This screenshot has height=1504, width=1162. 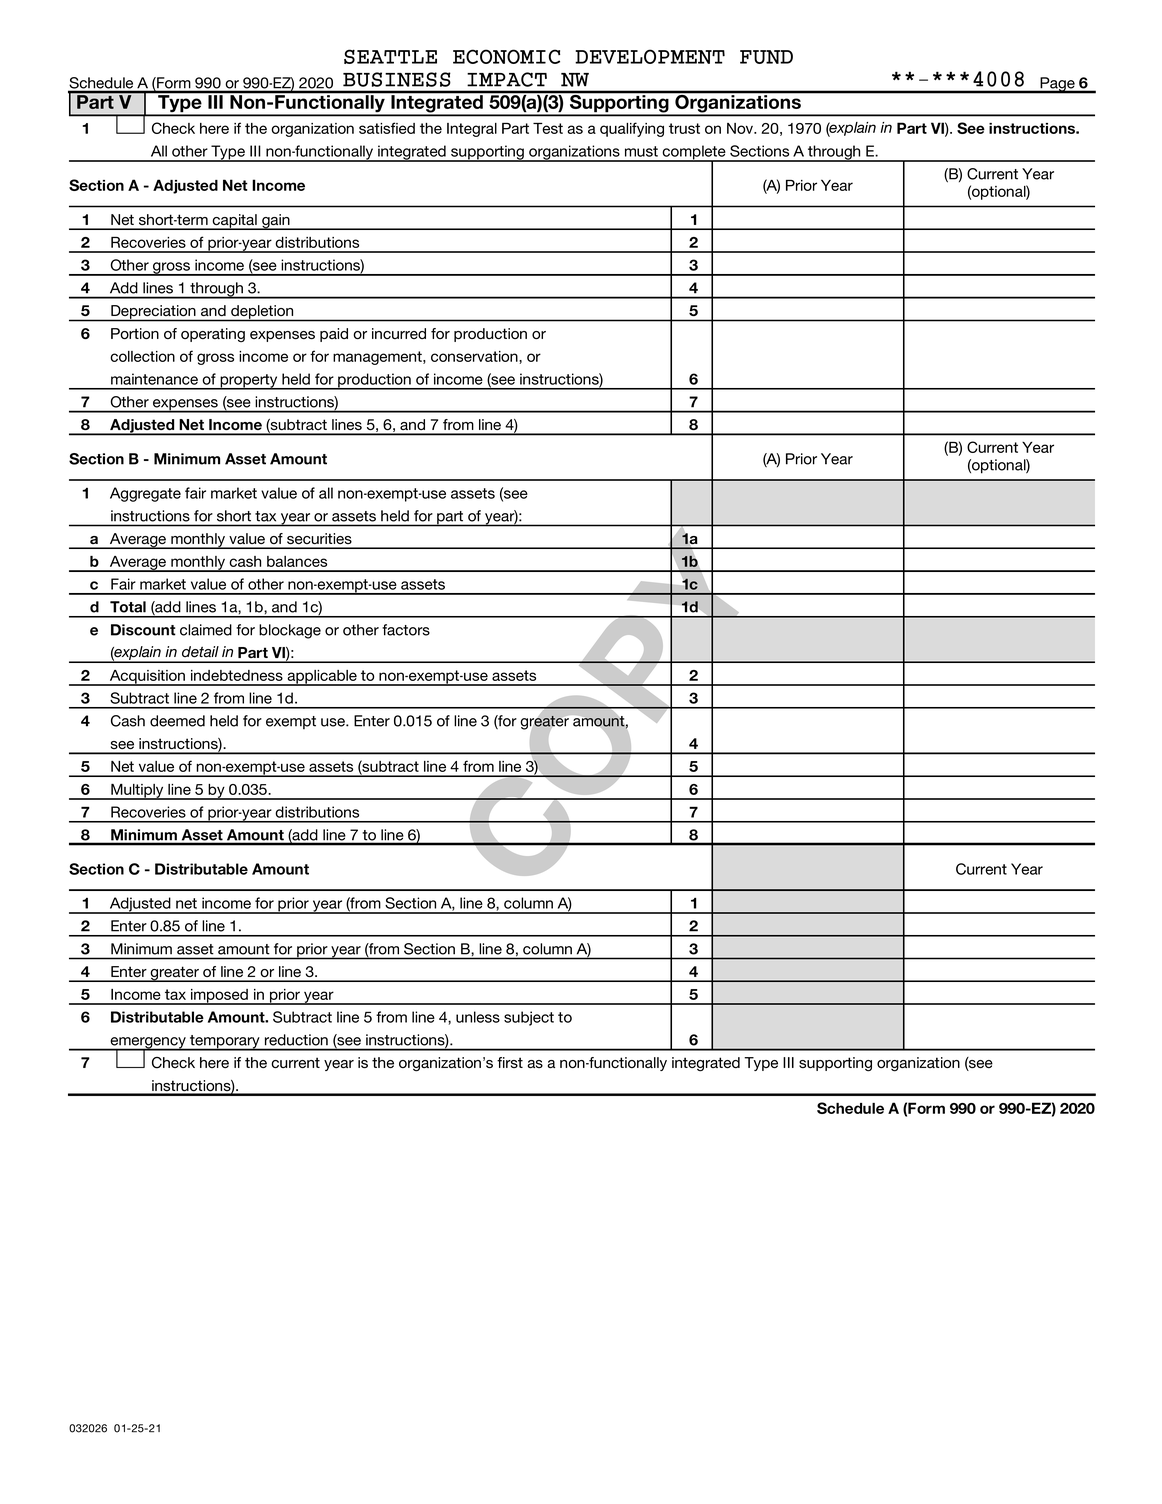 I want to click on capital, so click(x=235, y=222).
